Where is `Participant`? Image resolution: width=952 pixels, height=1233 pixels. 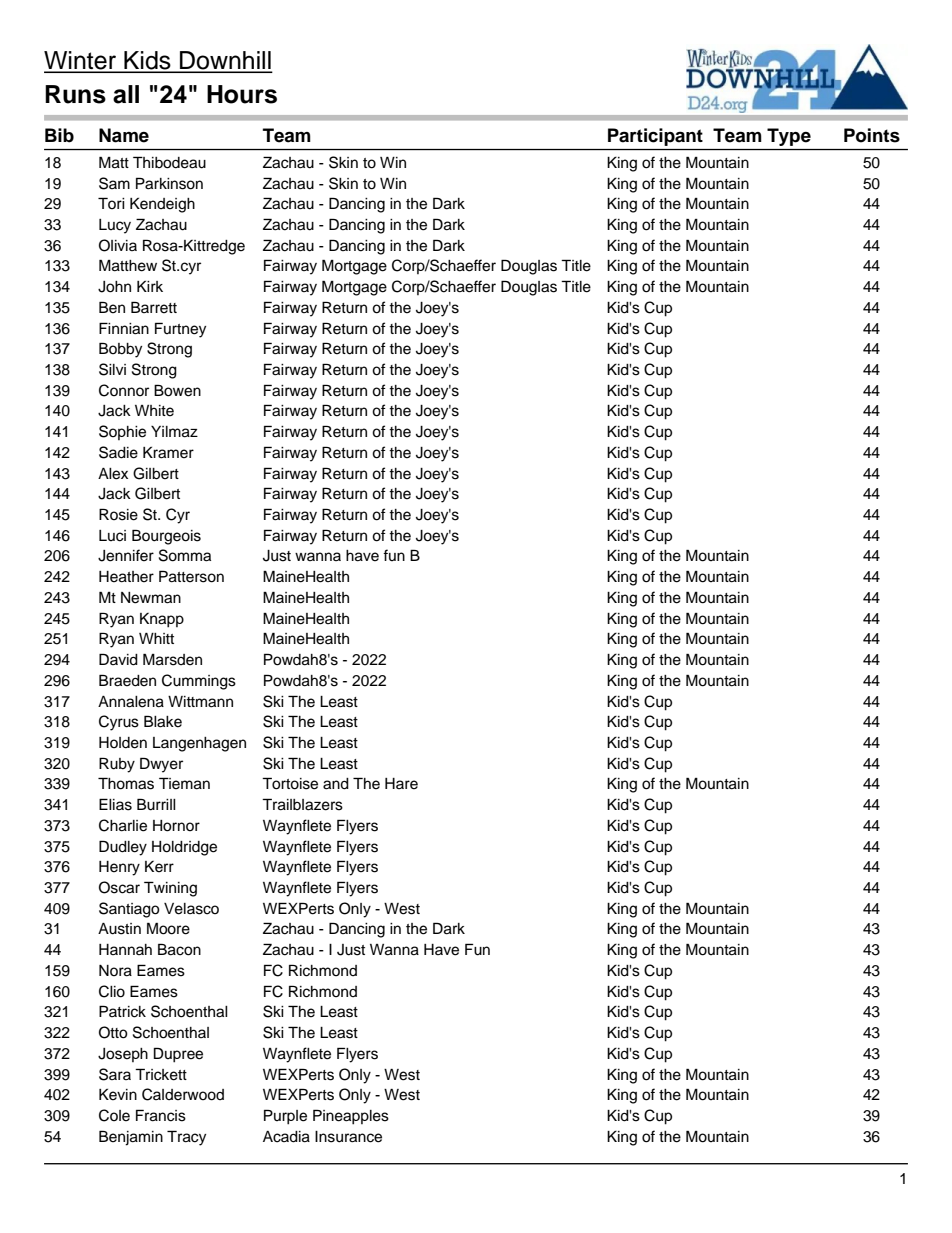
Participant is located at coordinates (655, 137).
